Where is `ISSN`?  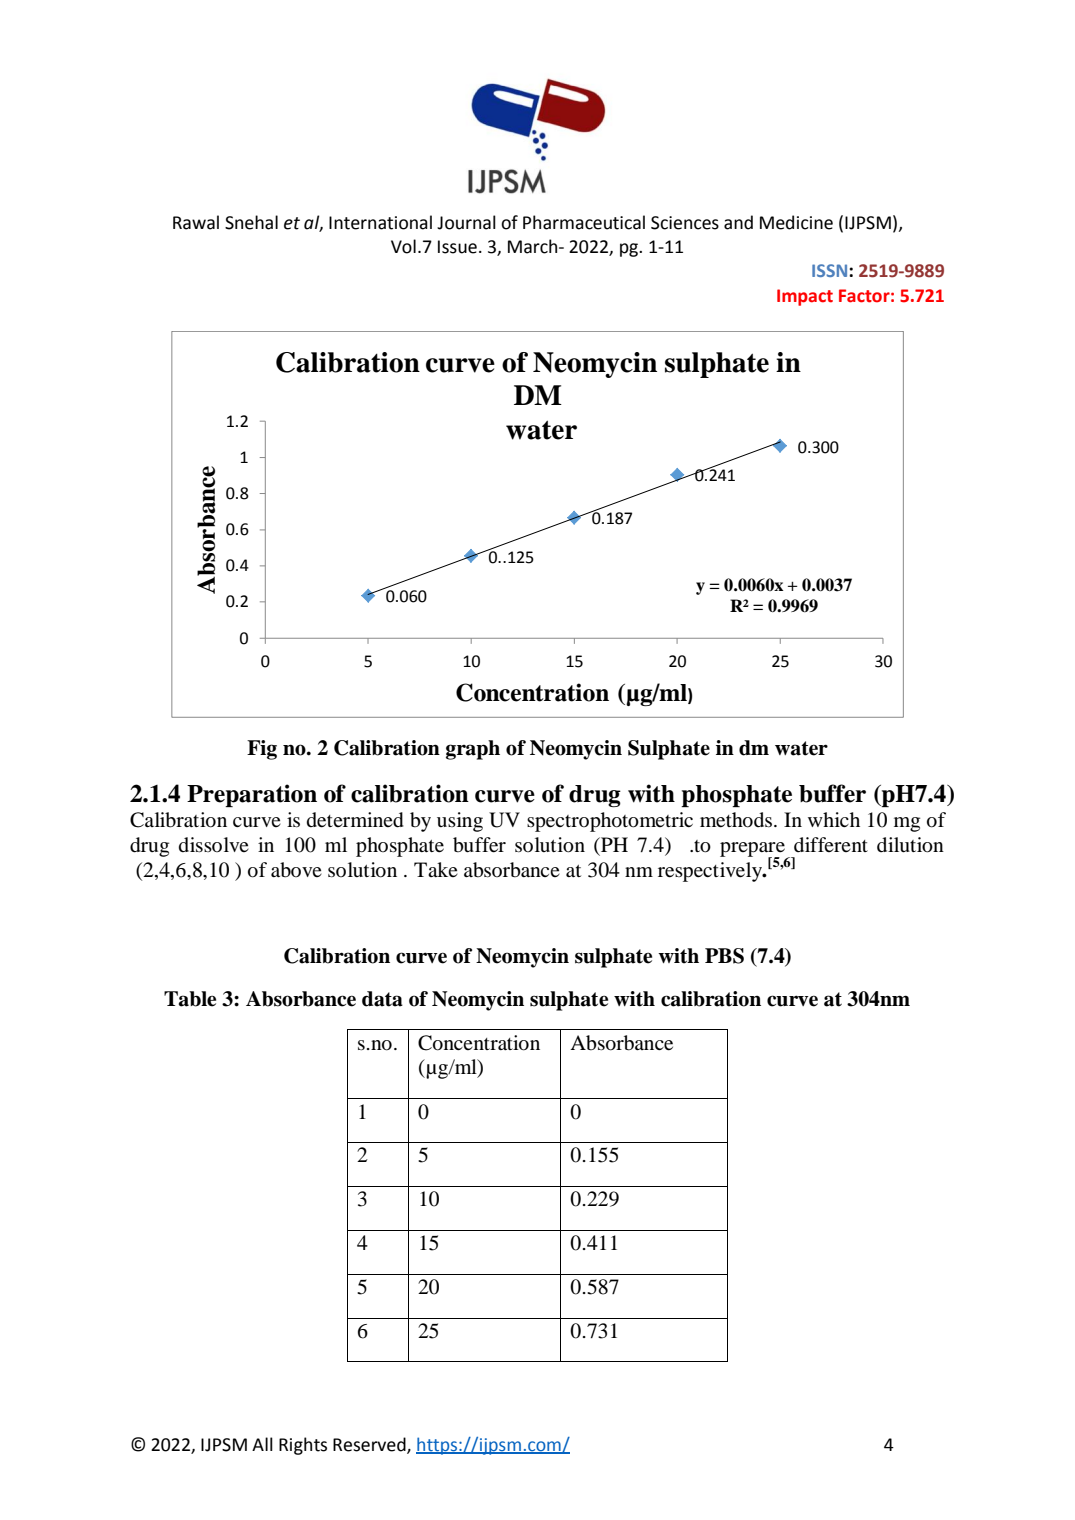
ISSN is located at coordinates (831, 270).
